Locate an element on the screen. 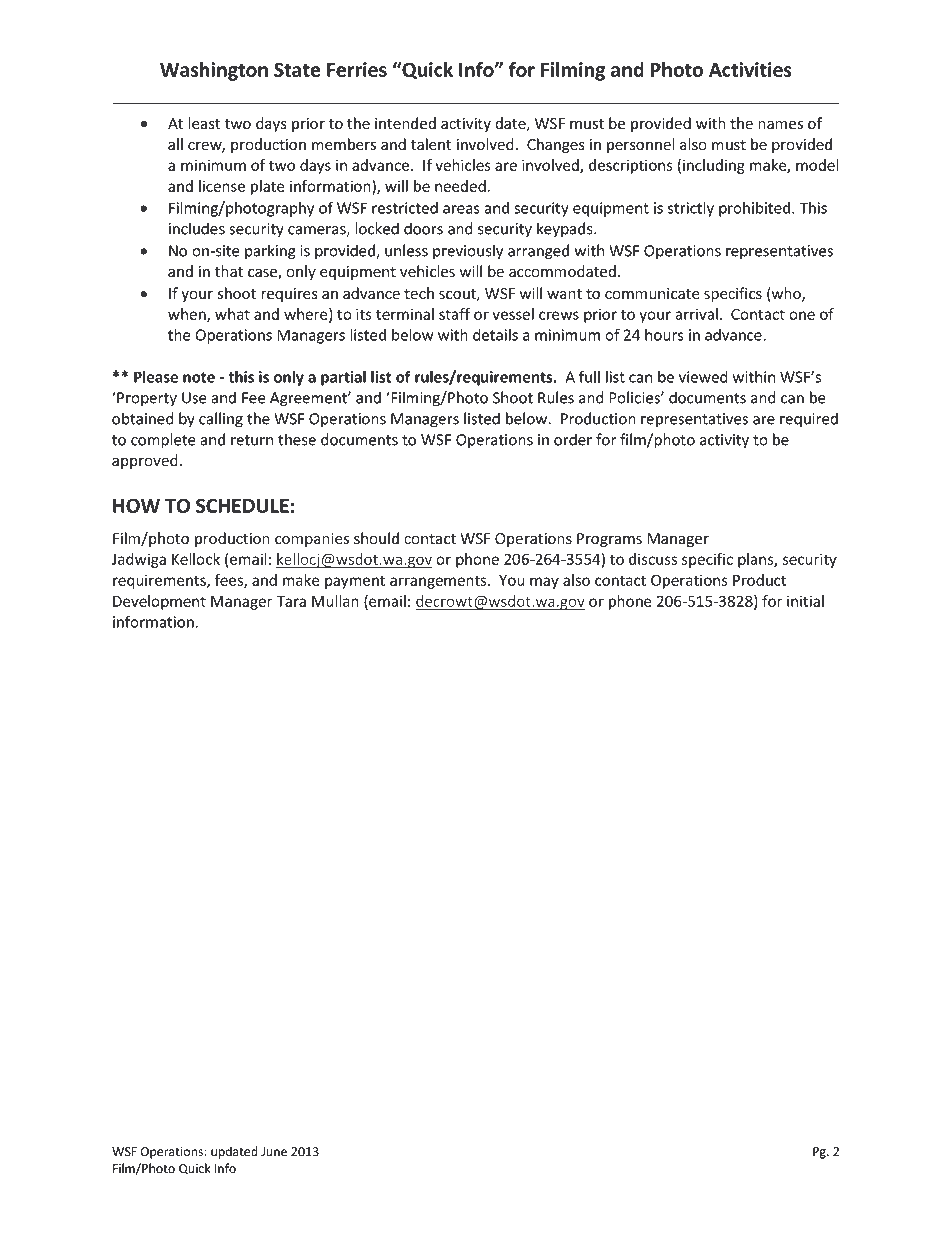  may is located at coordinates (544, 583).
